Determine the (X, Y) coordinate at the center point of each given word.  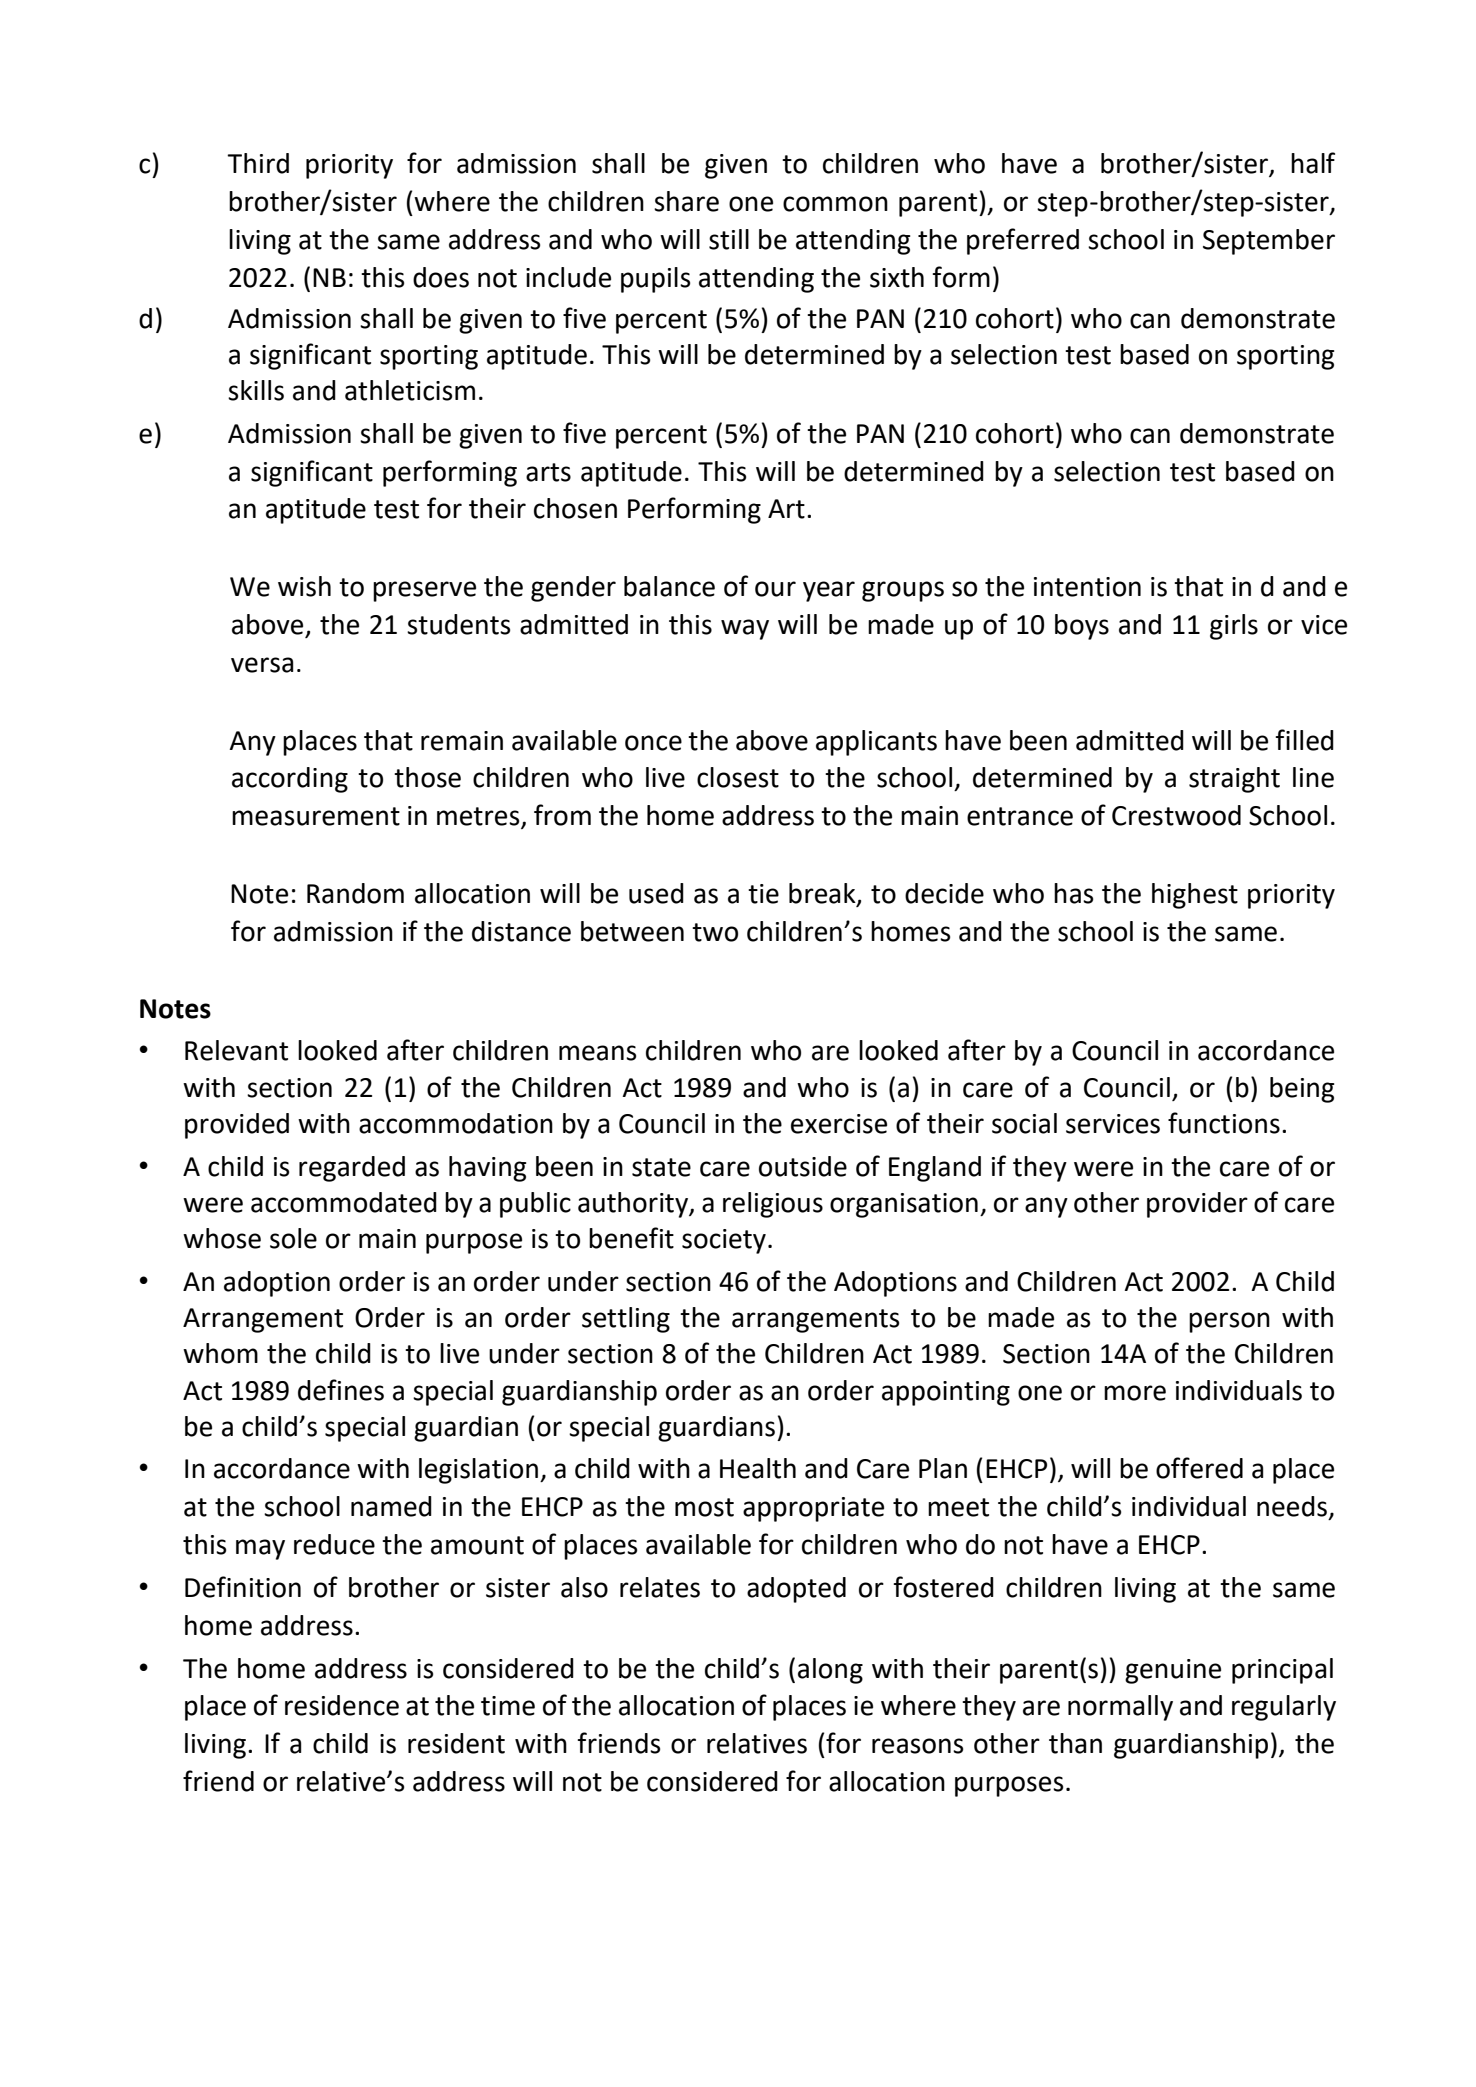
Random (355, 893)
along (830, 1671)
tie (763, 894)
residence (342, 1705)
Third (258, 163)
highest (1195, 896)
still (729, 239)
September (1269, 242)
